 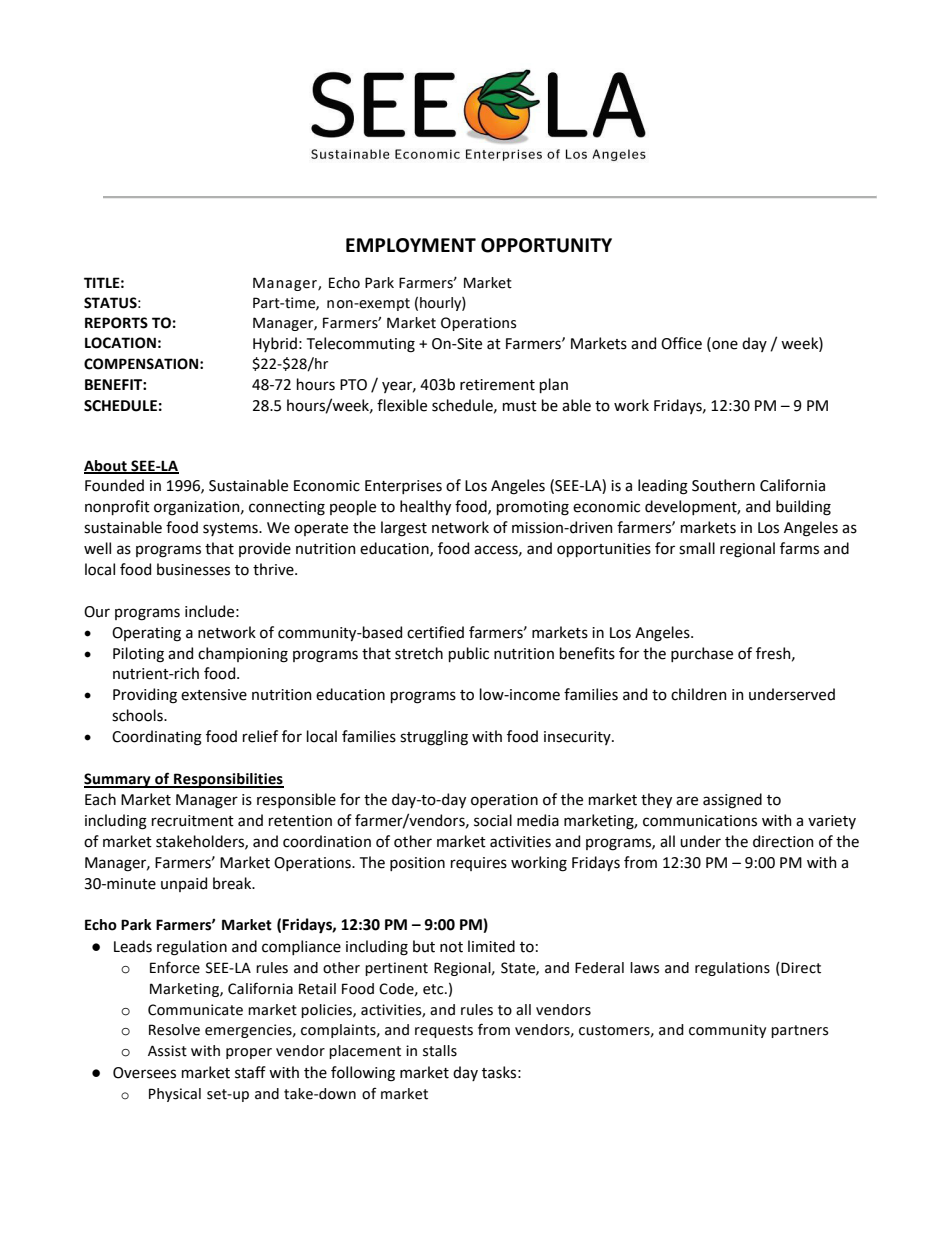 What do you see at coordinates (411, 245) in the image?
I see `EMPLOYMENT` at bounding box center [411, 245].
